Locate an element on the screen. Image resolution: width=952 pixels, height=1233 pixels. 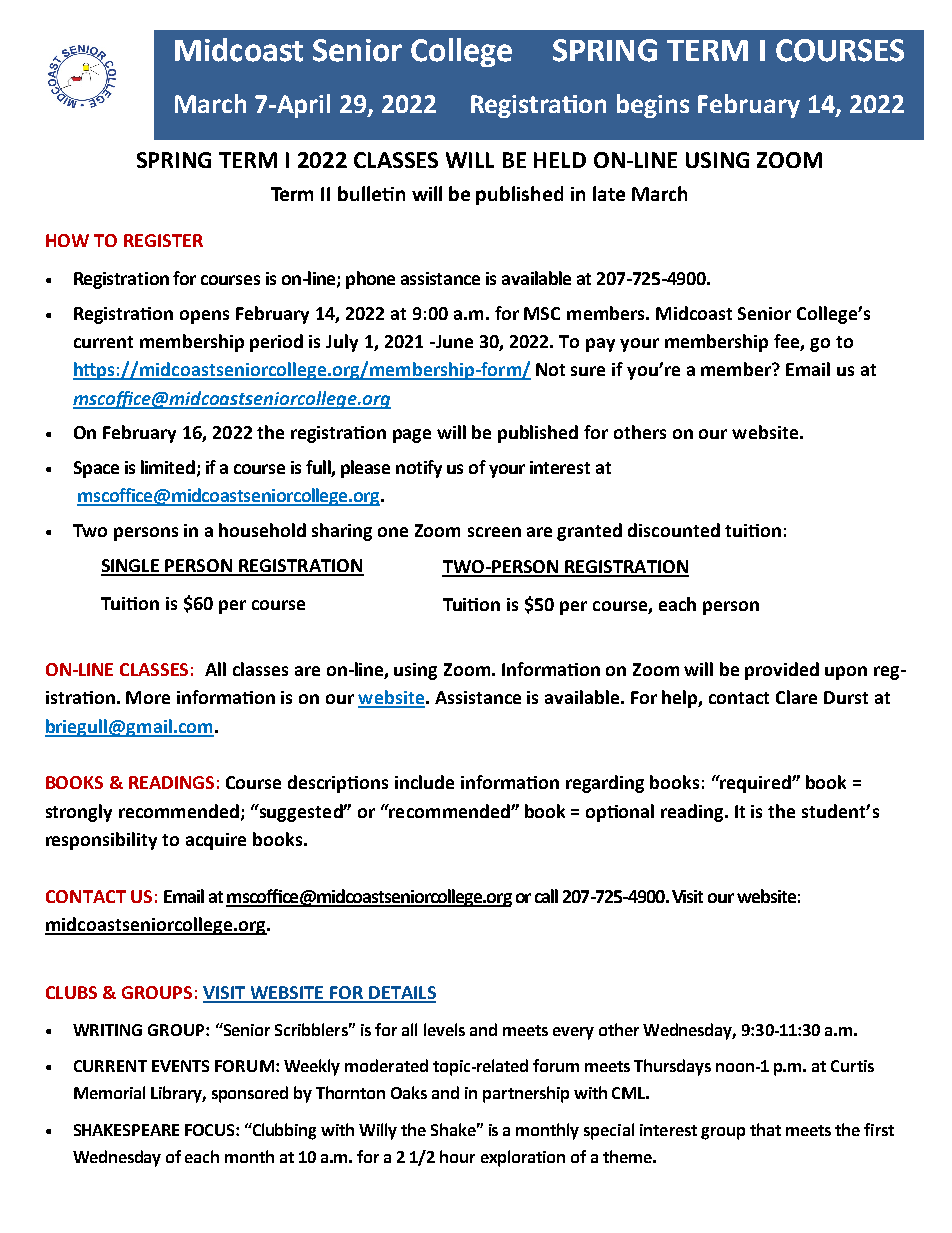
REGISTER is located at coordinates (163, 240).
